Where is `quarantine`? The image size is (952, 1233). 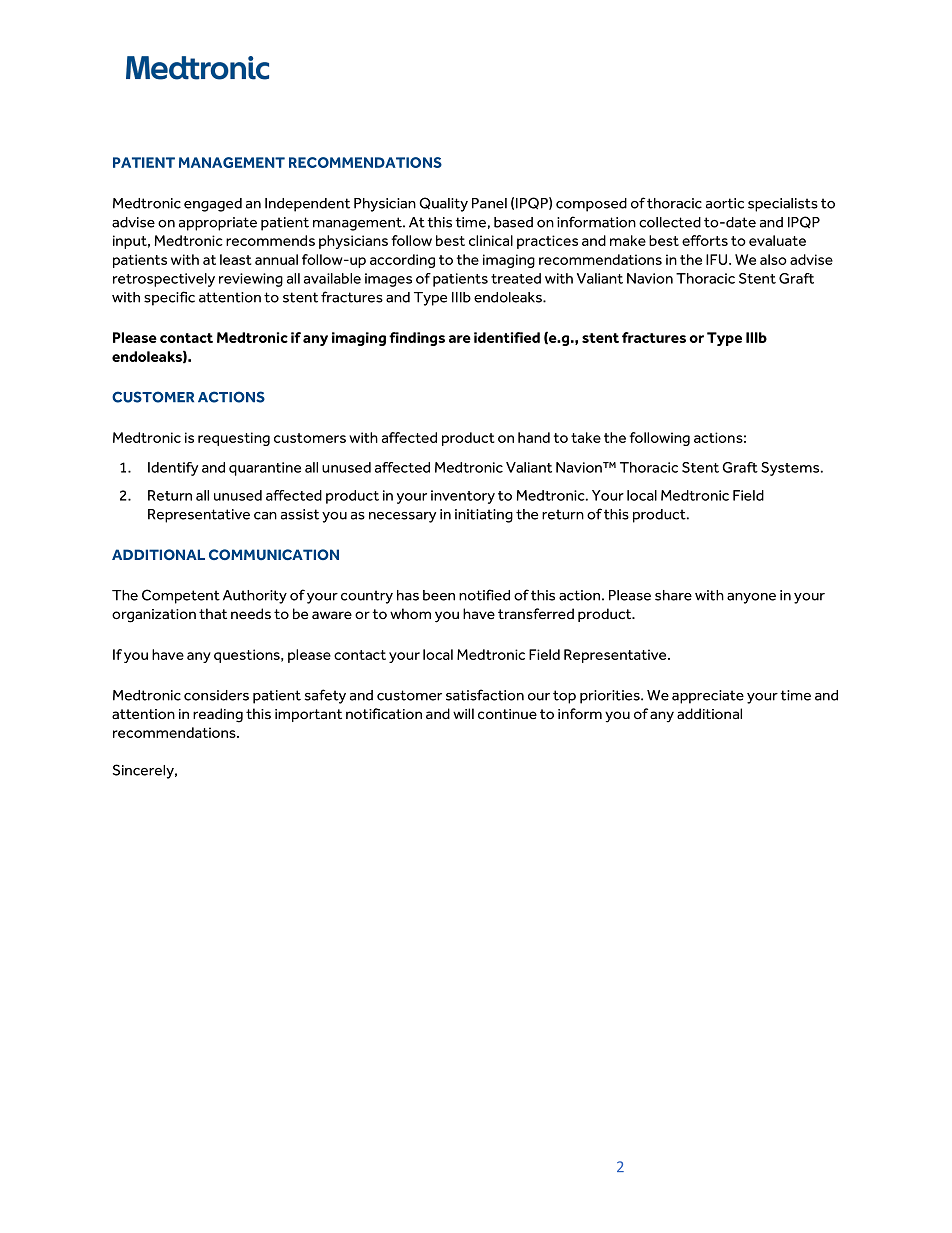 quarantine is located at coordinates (265, 469).
